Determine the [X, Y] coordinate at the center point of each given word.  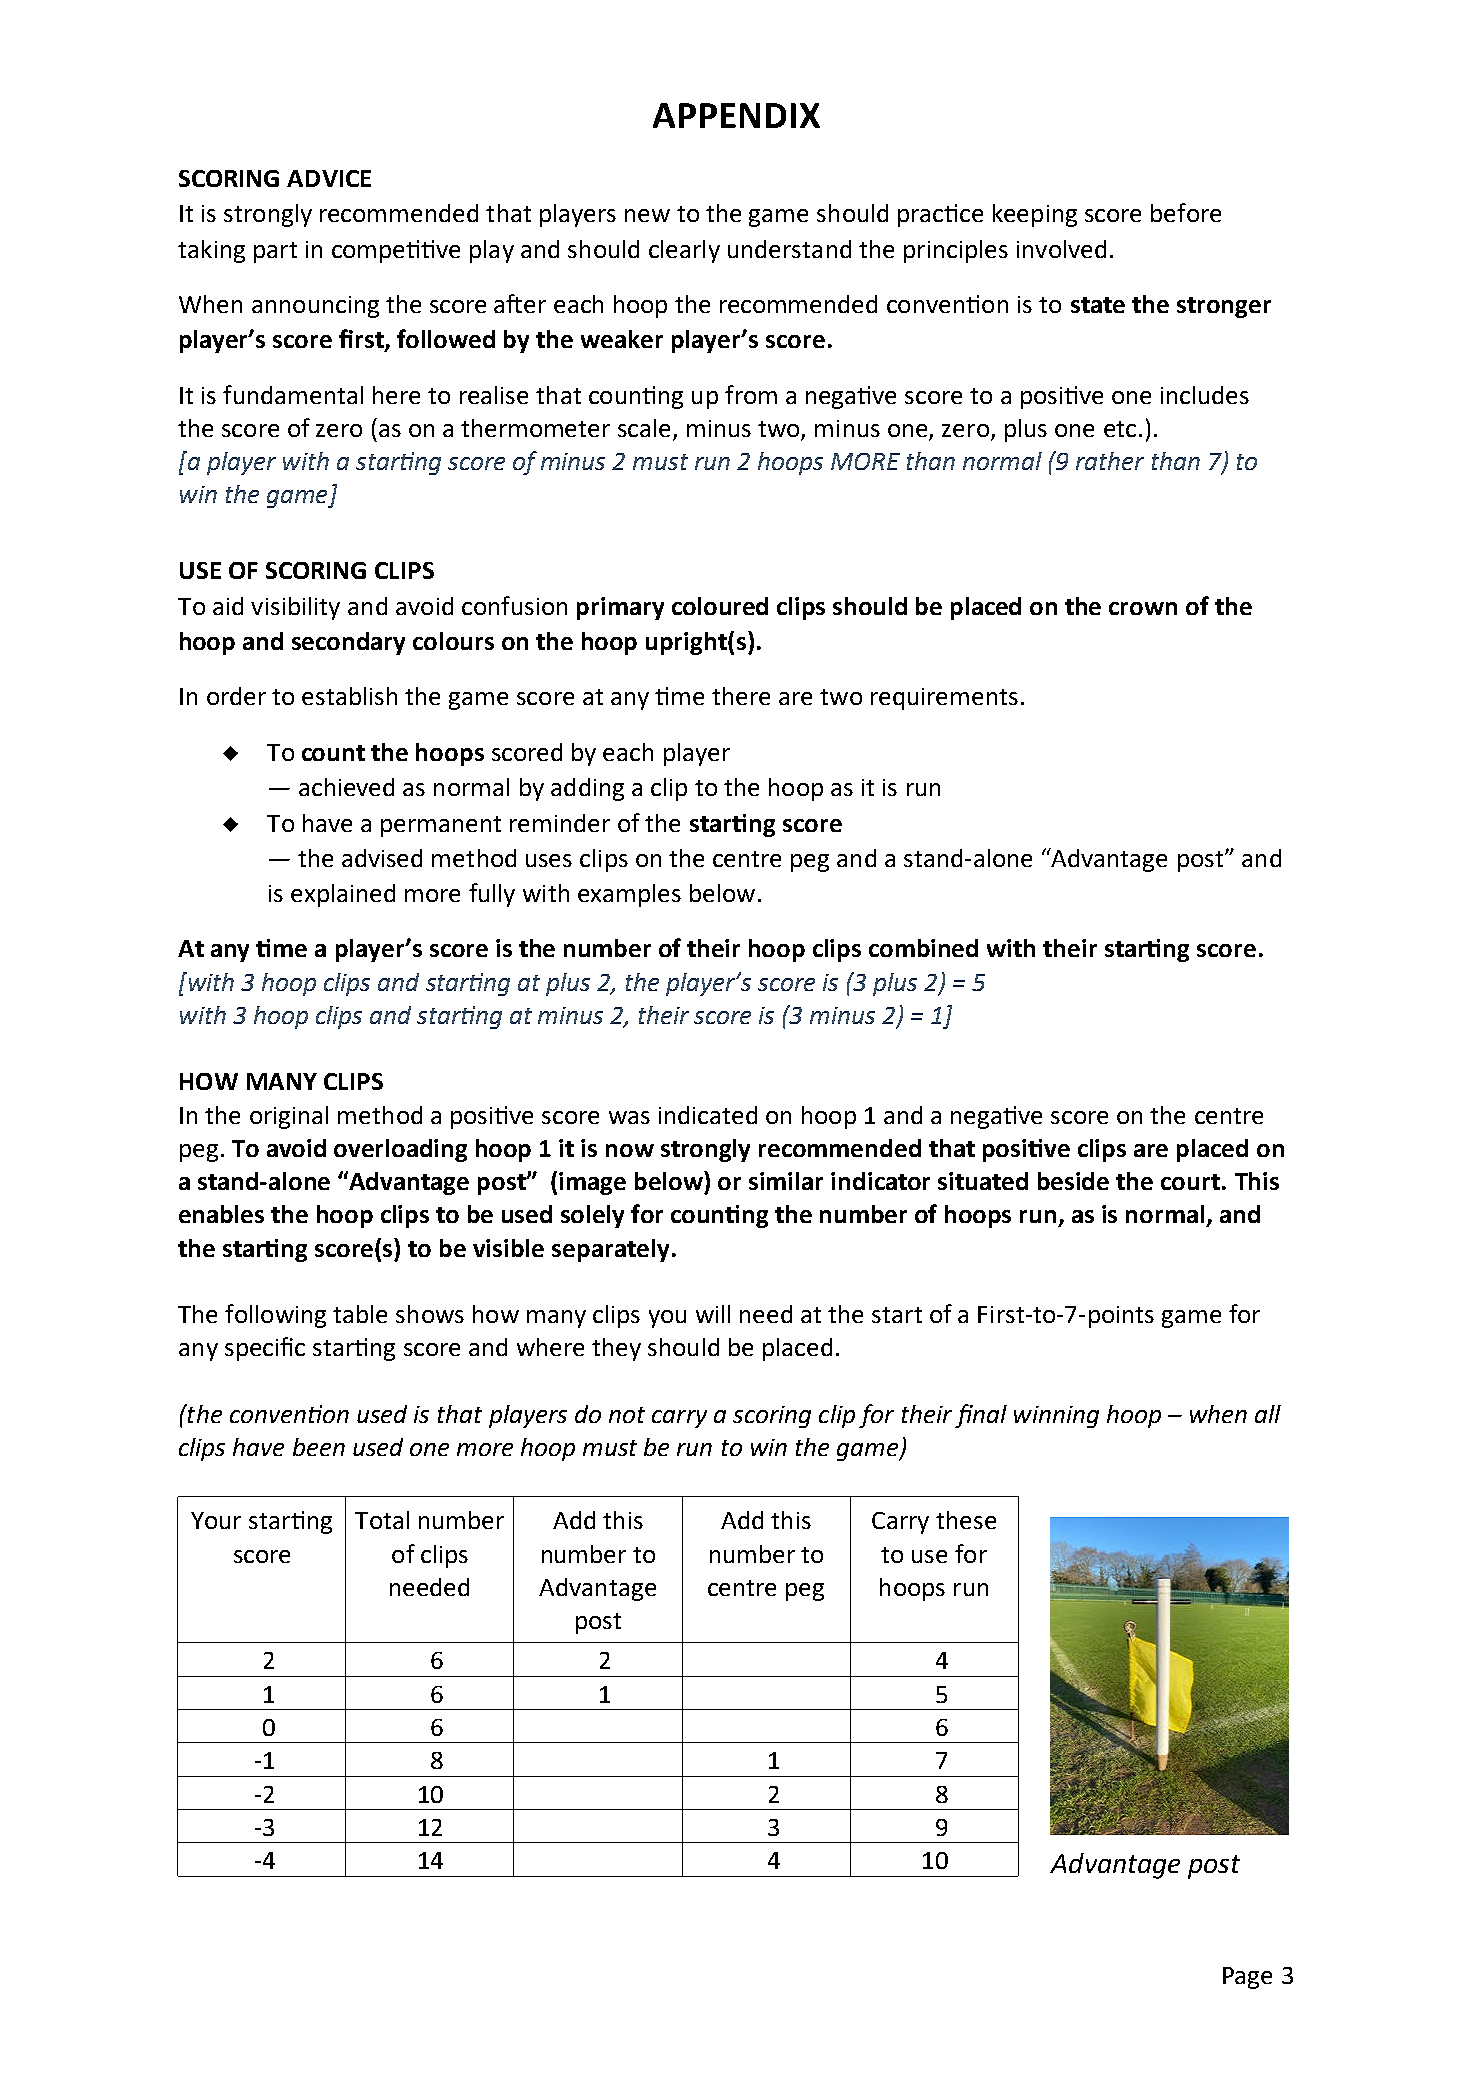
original [289, 1117]
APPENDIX [736, 115]
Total [382, 1520]
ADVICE [329, 178]
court [1190, 1182]
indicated [708, 1115]
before [1186, 212]
